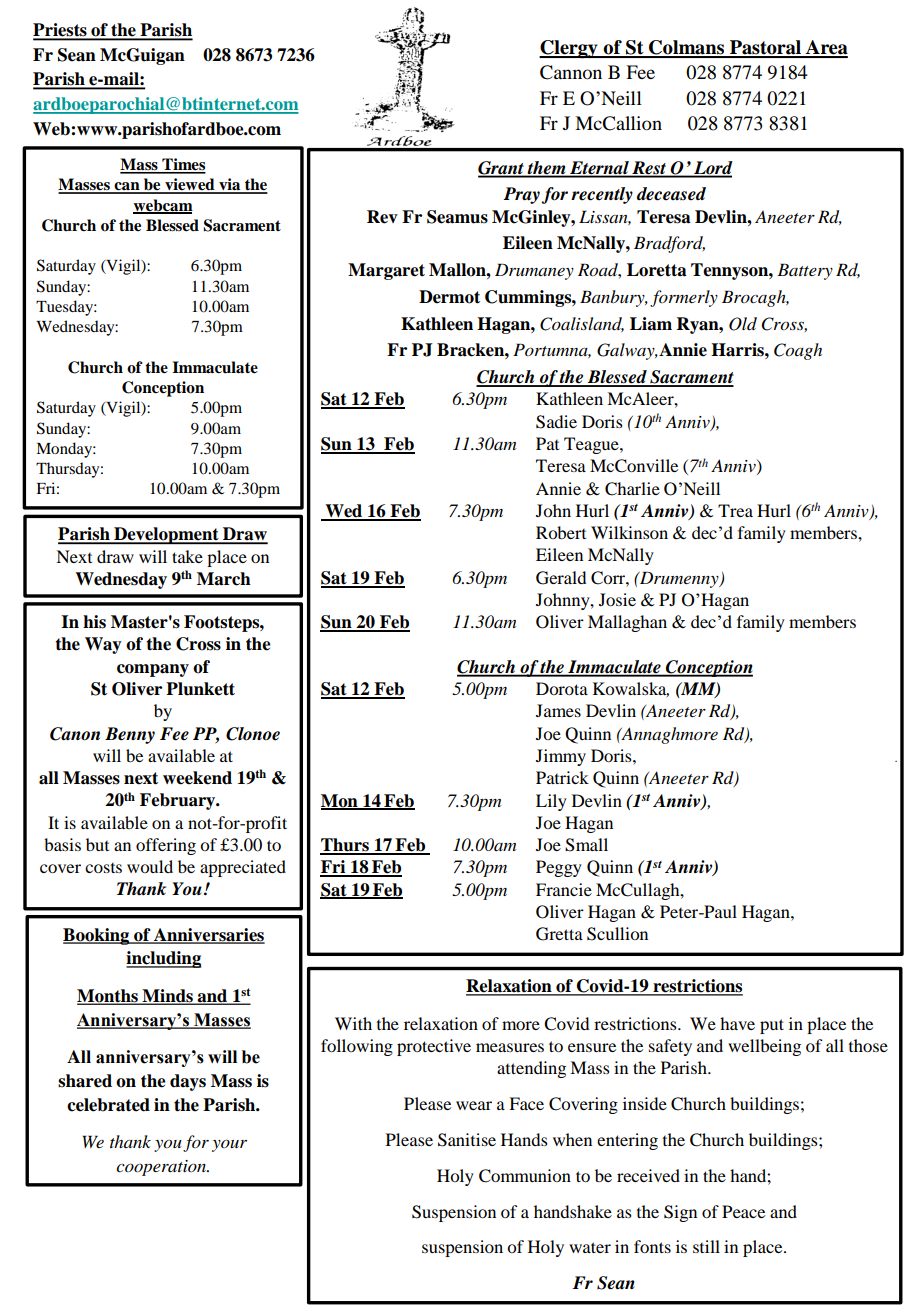 Image resolution: width=911 pixels, height=1316 pixels. I want to click on cooperation, so click(162, 1168).
